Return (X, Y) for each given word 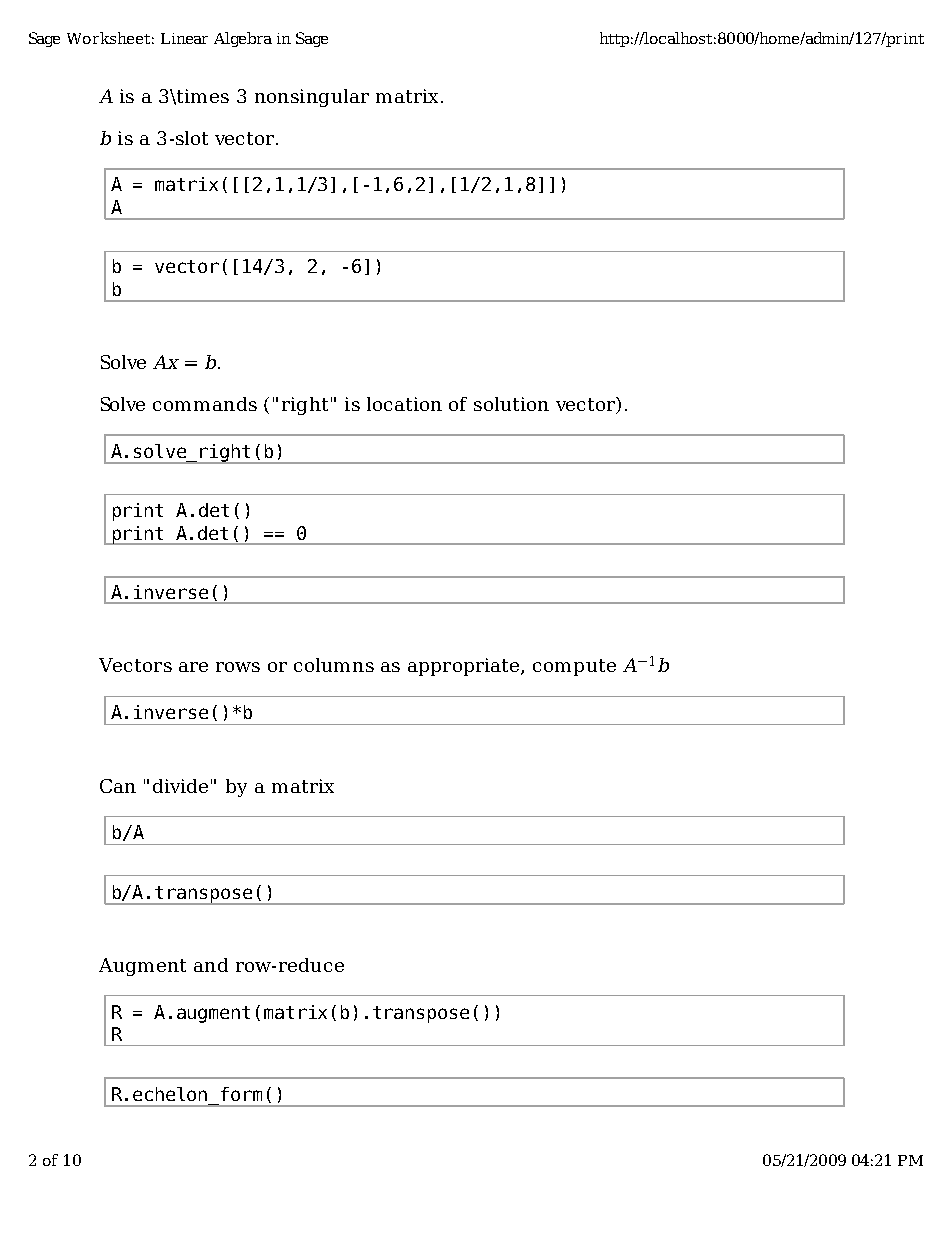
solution (511, 404)
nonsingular (312, 98)
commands (205, 404)
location (404, 404)
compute (574, 667)
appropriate (465, 667)
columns (334, 665)
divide (180, 786)
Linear (184, 38)
